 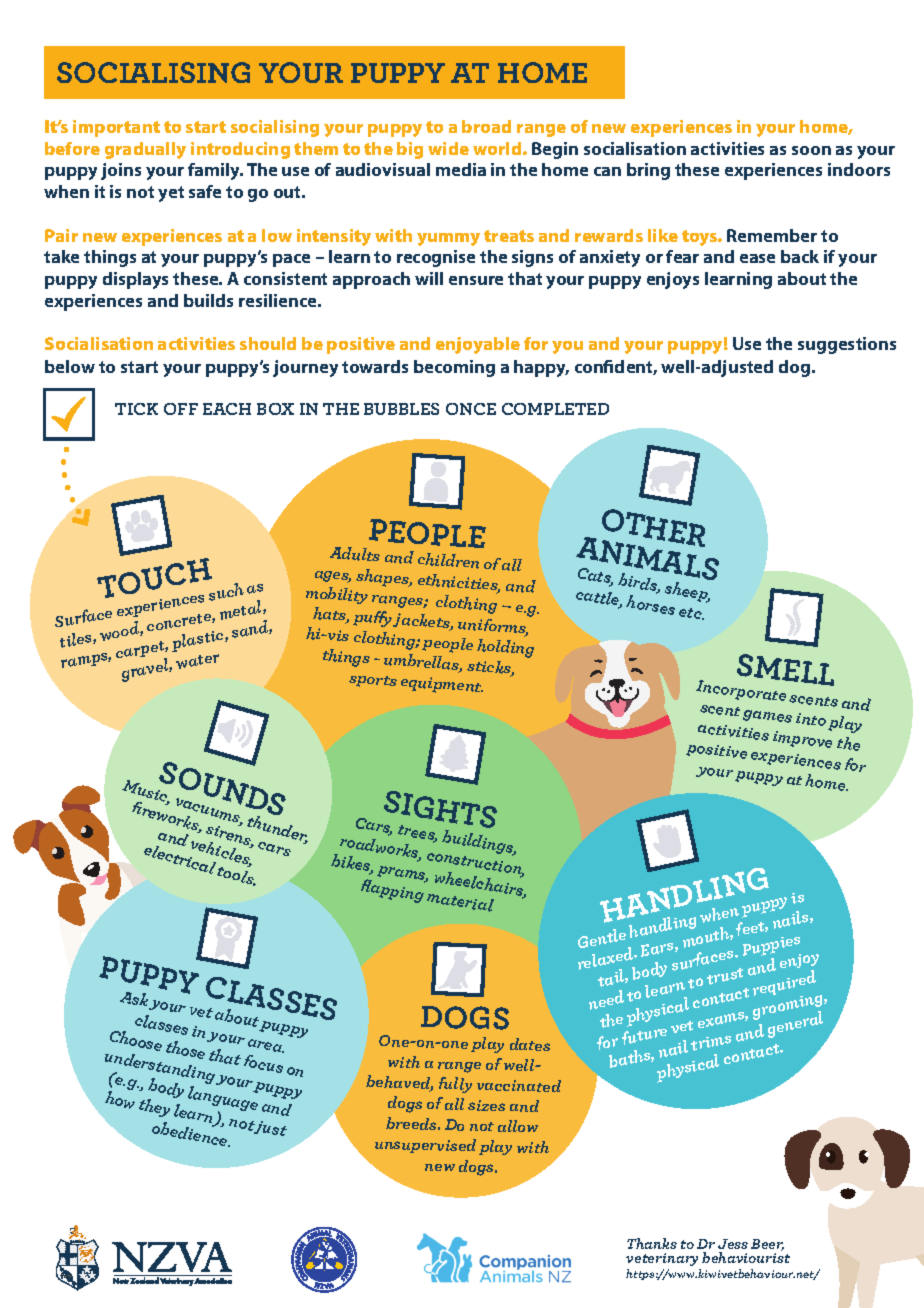 I want to click on ONCE, so click(x=471, y=409).
